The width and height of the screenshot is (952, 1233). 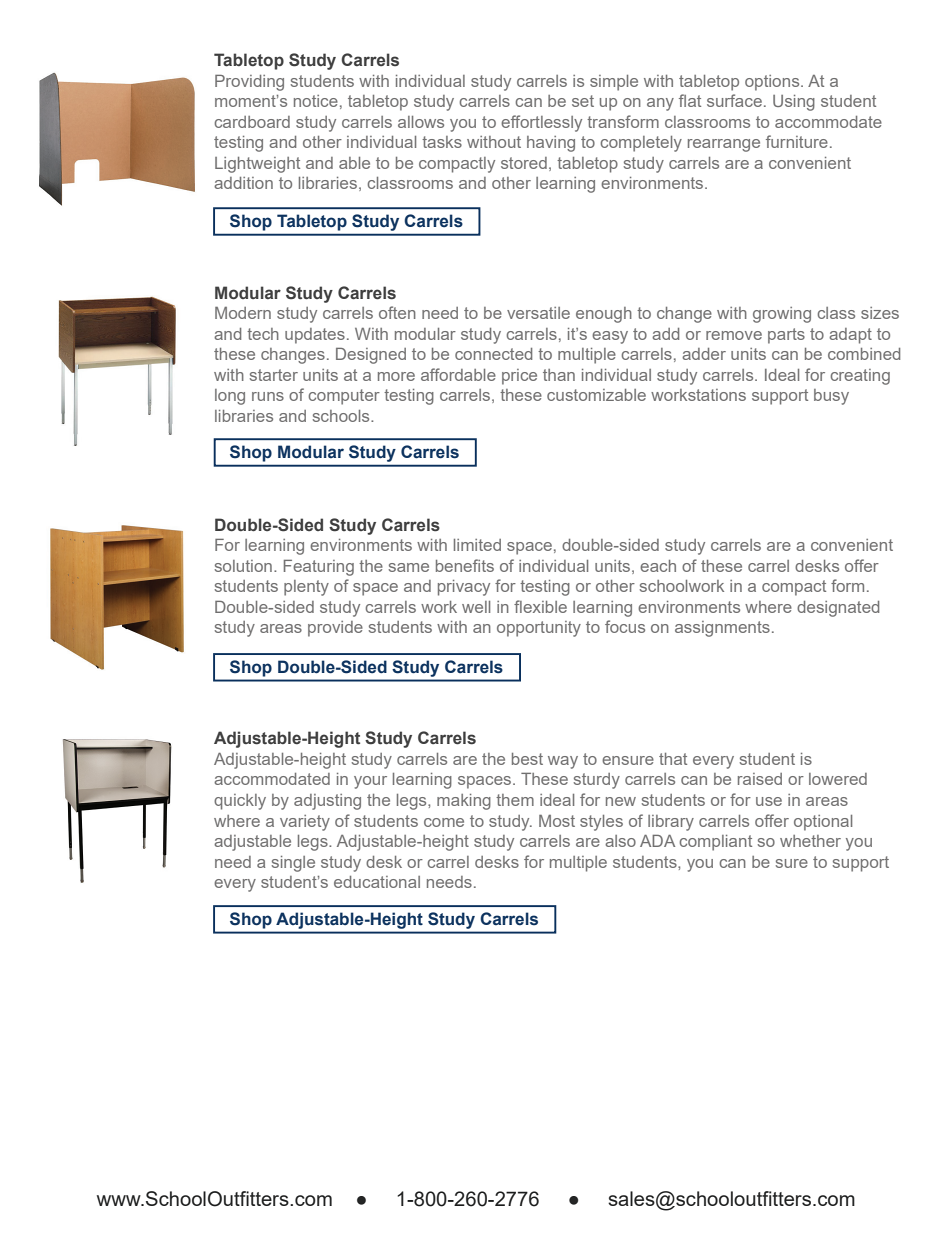 I want to click on notice, so click(x=316, y=101).
